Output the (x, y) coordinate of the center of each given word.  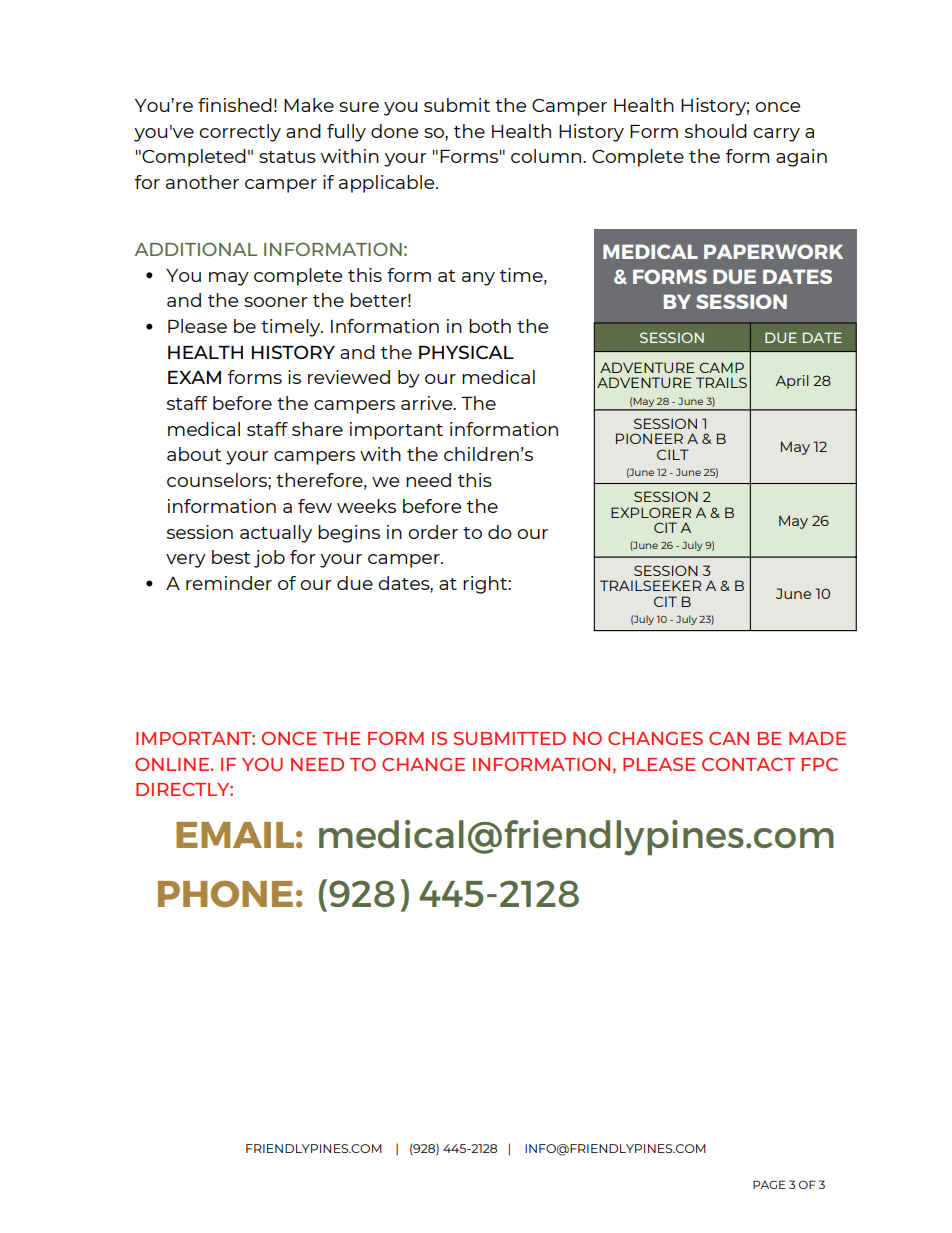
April (792, 382)
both (490, 326)
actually (276, 534)
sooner (276, 302)
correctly (240, 133)
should (716, 131)
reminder (229, 583)
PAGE (769, 1184)
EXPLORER (651, 512)
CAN (729, 738)
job (269, 559)
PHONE (225, 893)
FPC (820, 764)
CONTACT (748, 764)
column (547, 156)
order (433, 532)
